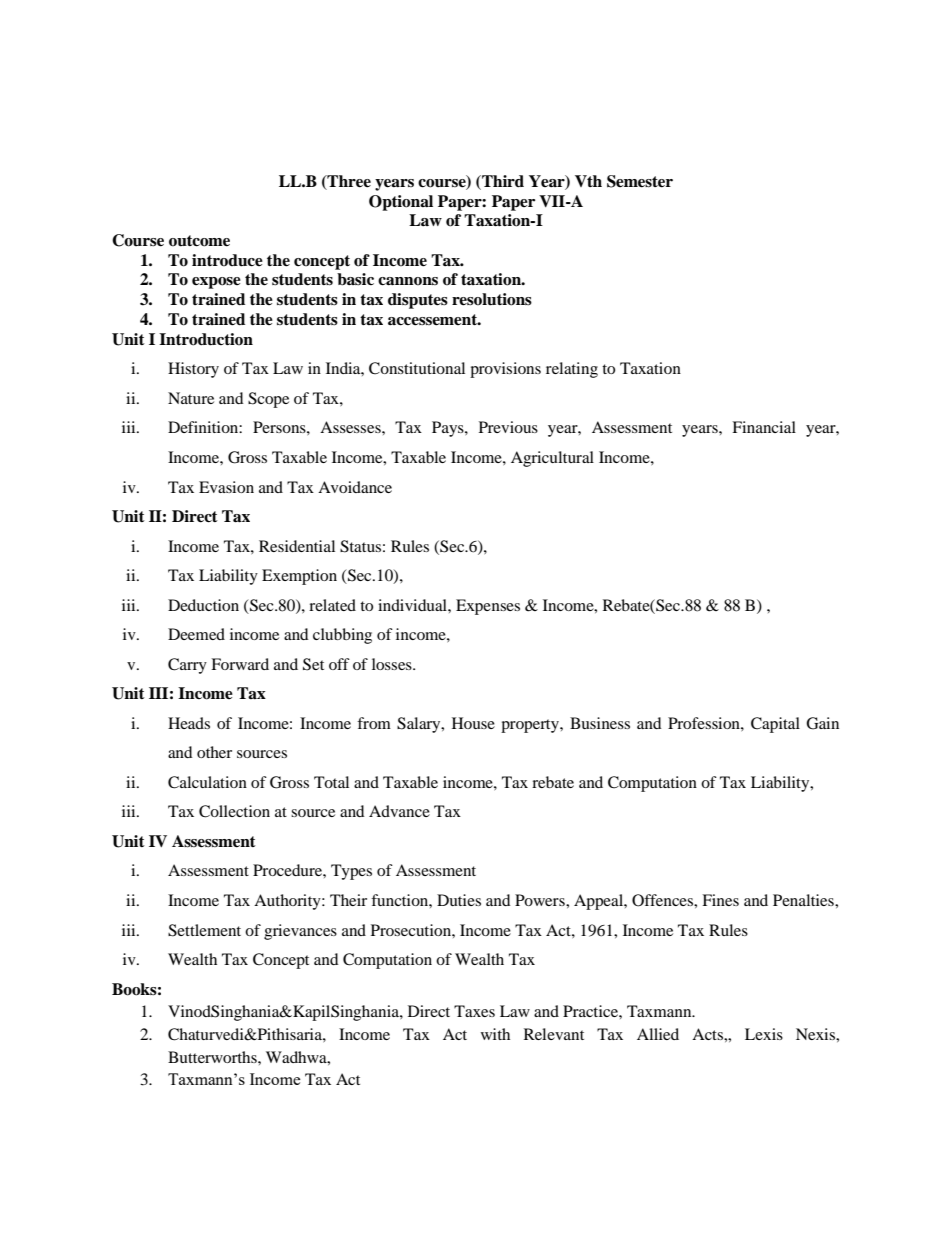 This screenshot has height=1233, width=952. I want to click on outcome, so click(199, 241).
